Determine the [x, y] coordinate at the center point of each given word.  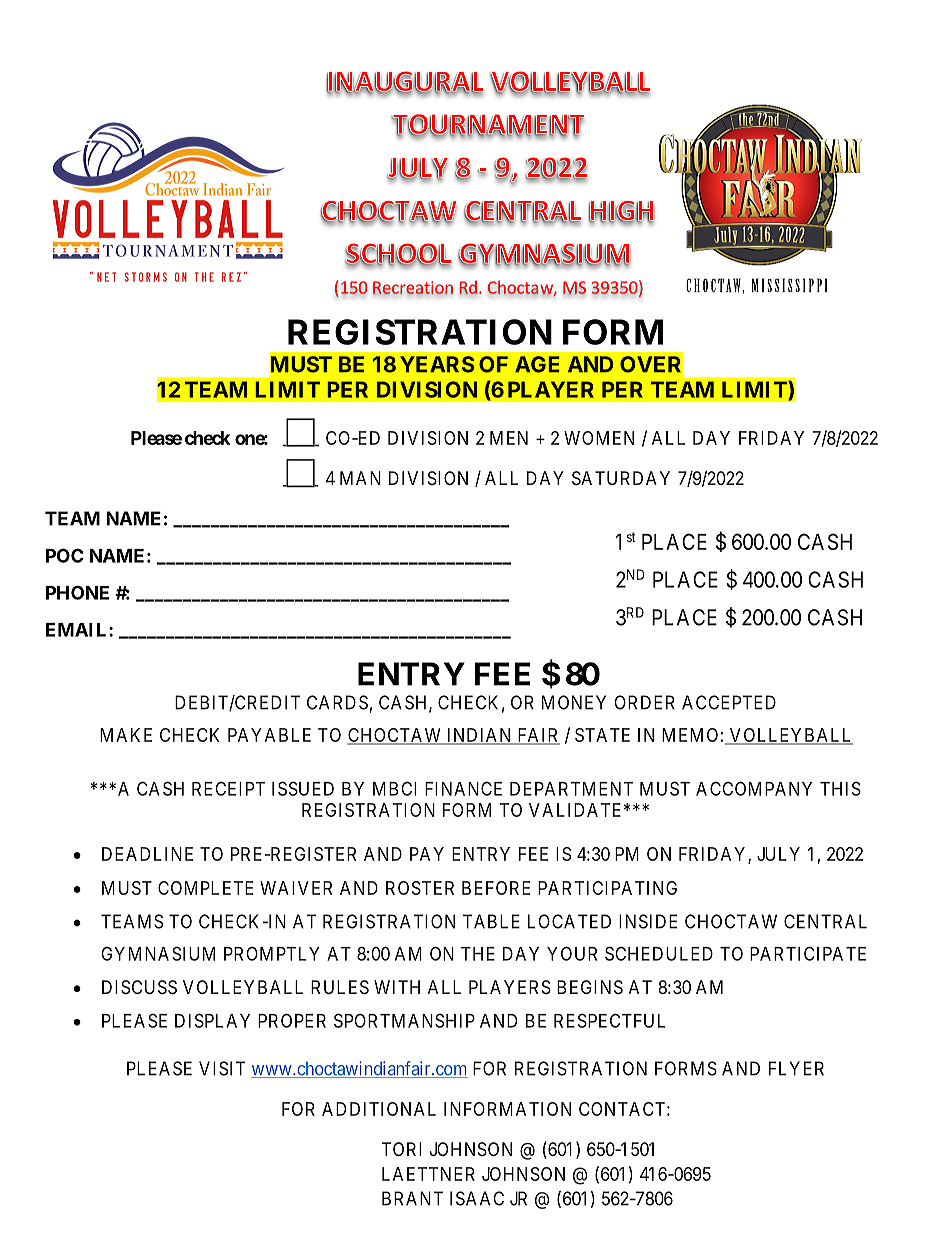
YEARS [437, 364]
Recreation [413, 288]
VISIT [222, 1068]
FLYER [796, 1068]
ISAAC [477, 1198]
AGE [537, 364]
